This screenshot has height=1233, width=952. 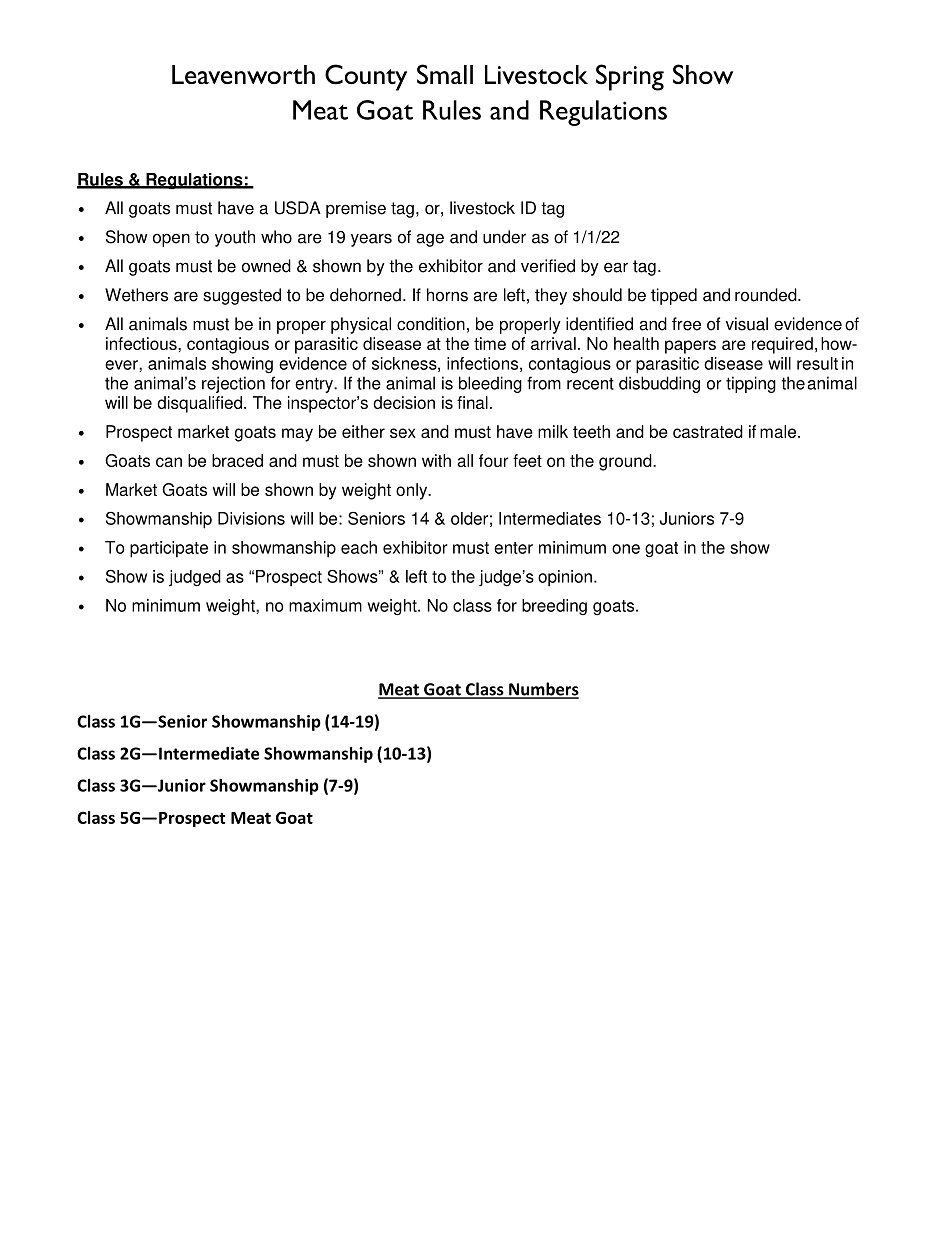 What do you see at coordinates (543, 690) in the screenshot?
I see `Numbers` at bounding box center [543, 690].
